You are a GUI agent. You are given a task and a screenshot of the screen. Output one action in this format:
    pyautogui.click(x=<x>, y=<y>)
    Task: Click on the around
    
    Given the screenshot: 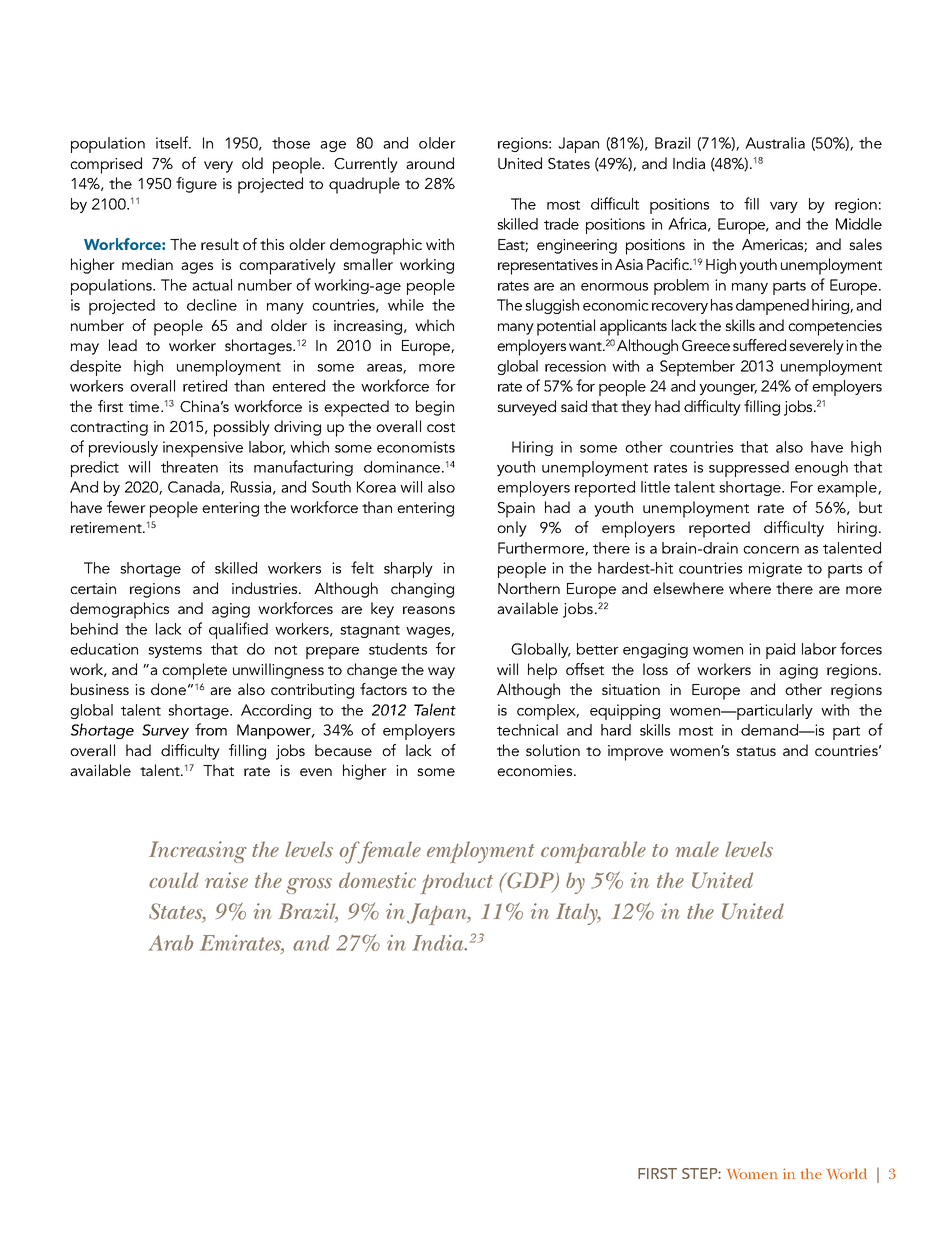 What is the action you would take?
    pyautogui.click(x=430, y=163)
